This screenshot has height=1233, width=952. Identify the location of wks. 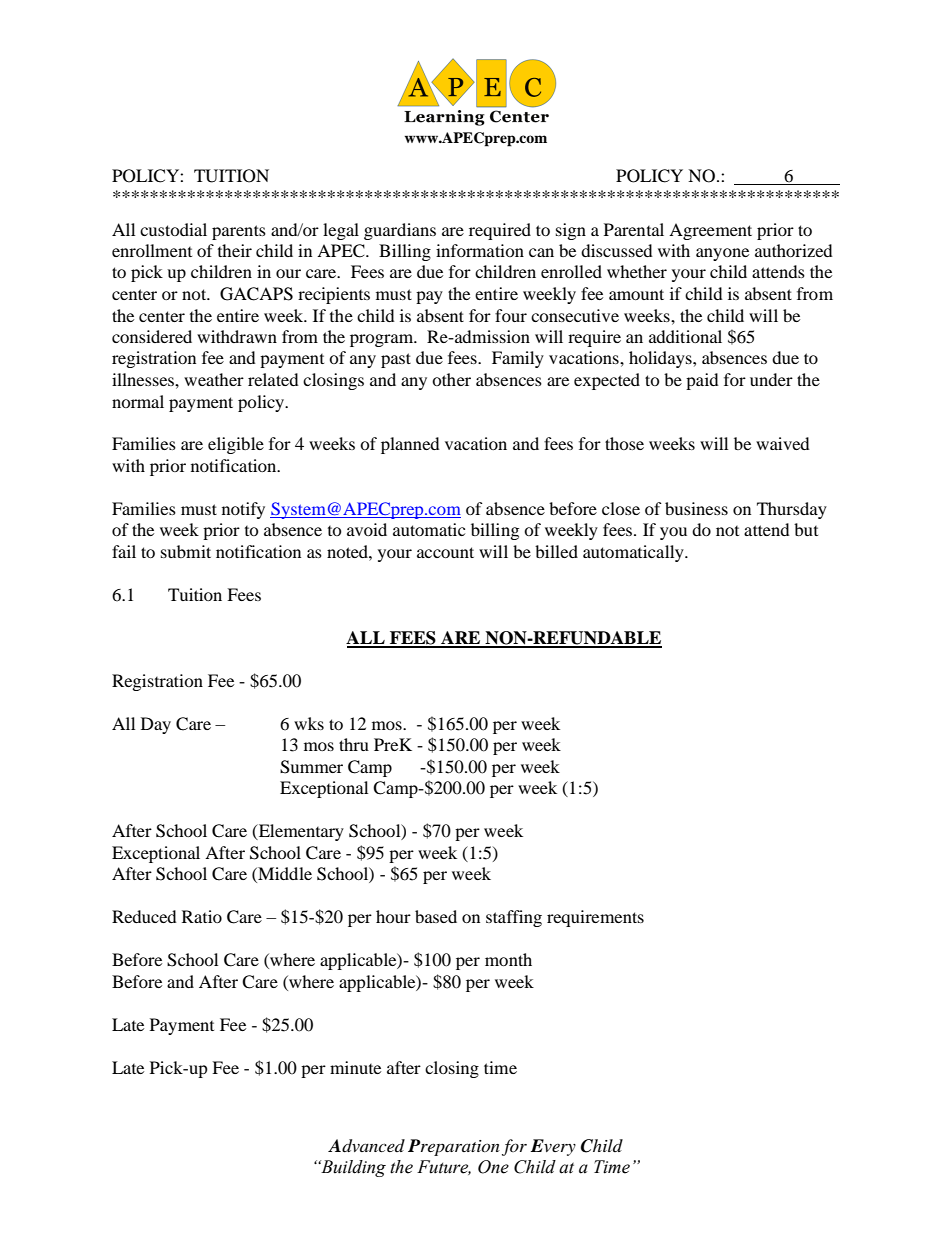
(309, 723).
